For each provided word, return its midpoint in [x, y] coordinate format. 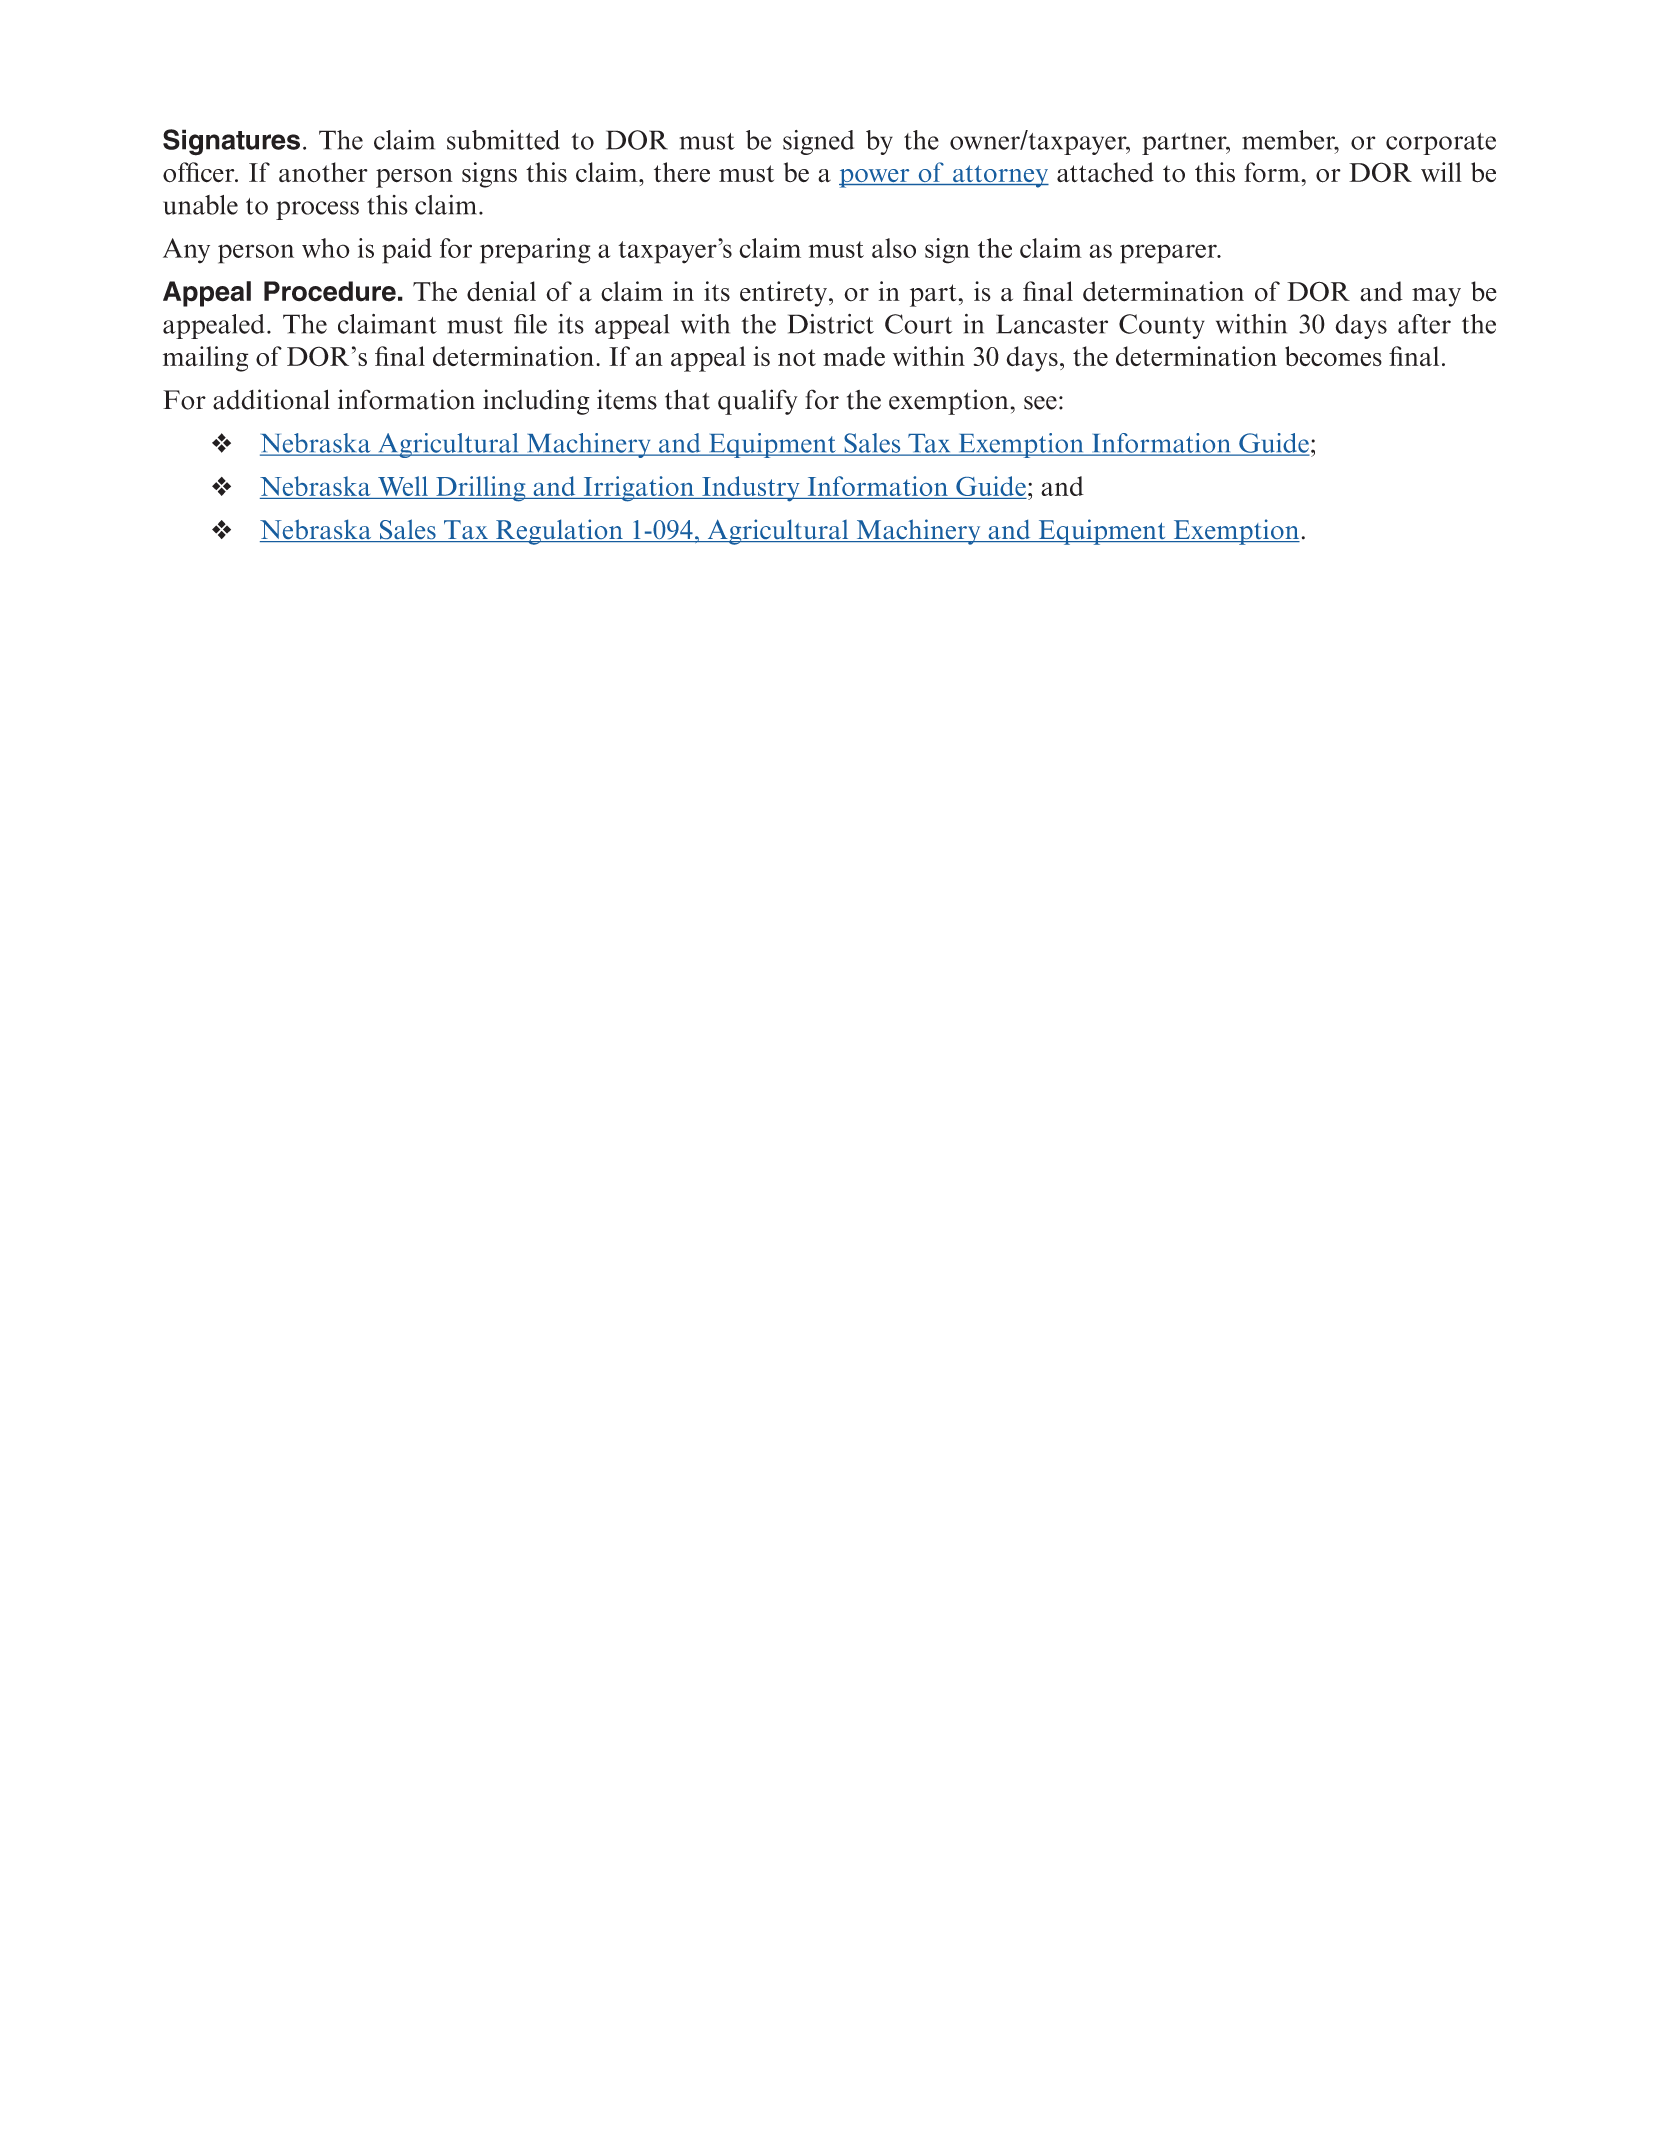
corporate [1441, 144]
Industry [751, 489]
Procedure [330, 291]
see [1040, 403]
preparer [1169, 254]
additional [271, 399]
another [323, 172]
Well [403, 486]
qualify [758, 402]
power [875, 178]
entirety [783, 294]
